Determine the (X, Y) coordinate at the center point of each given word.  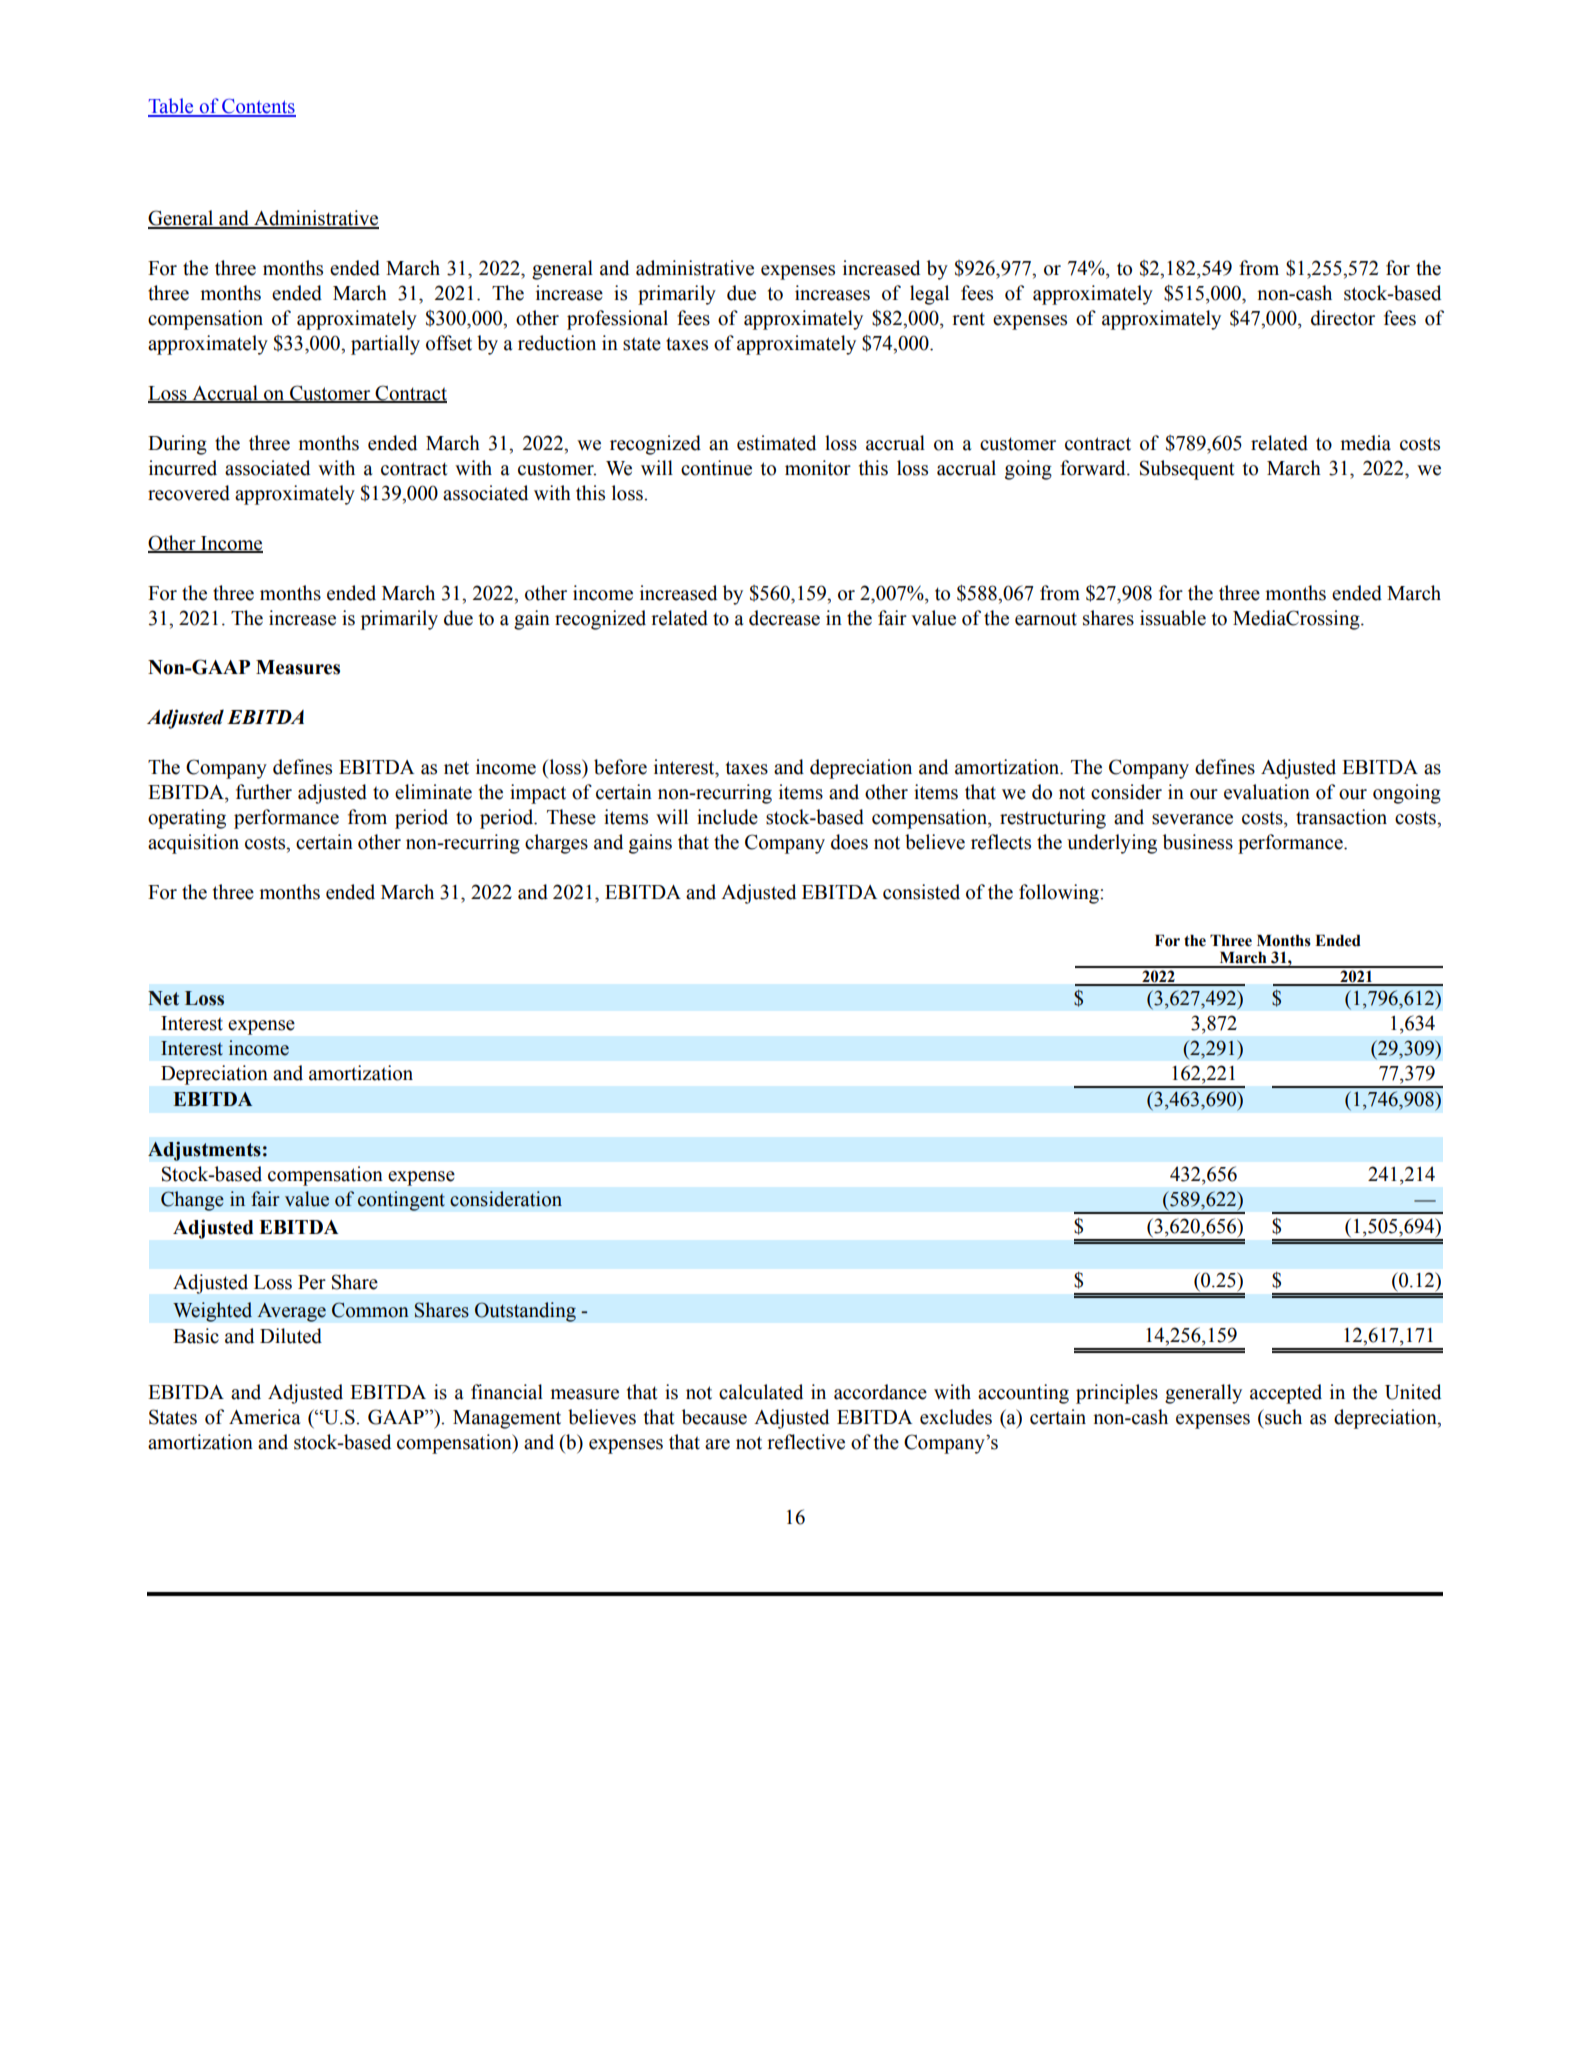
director (1343, 318)
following (1060, 894)
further (264, 792)
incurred (183, 468)
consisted (921, 892)
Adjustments (204, 1151)
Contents (258, 107)
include (727, 817)
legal (929, 295)
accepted (1286, 1394)
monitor (818, 468)
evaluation (1267, 792)
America (265, 1417)
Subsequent (1187, 470)
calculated (761, 1392)
